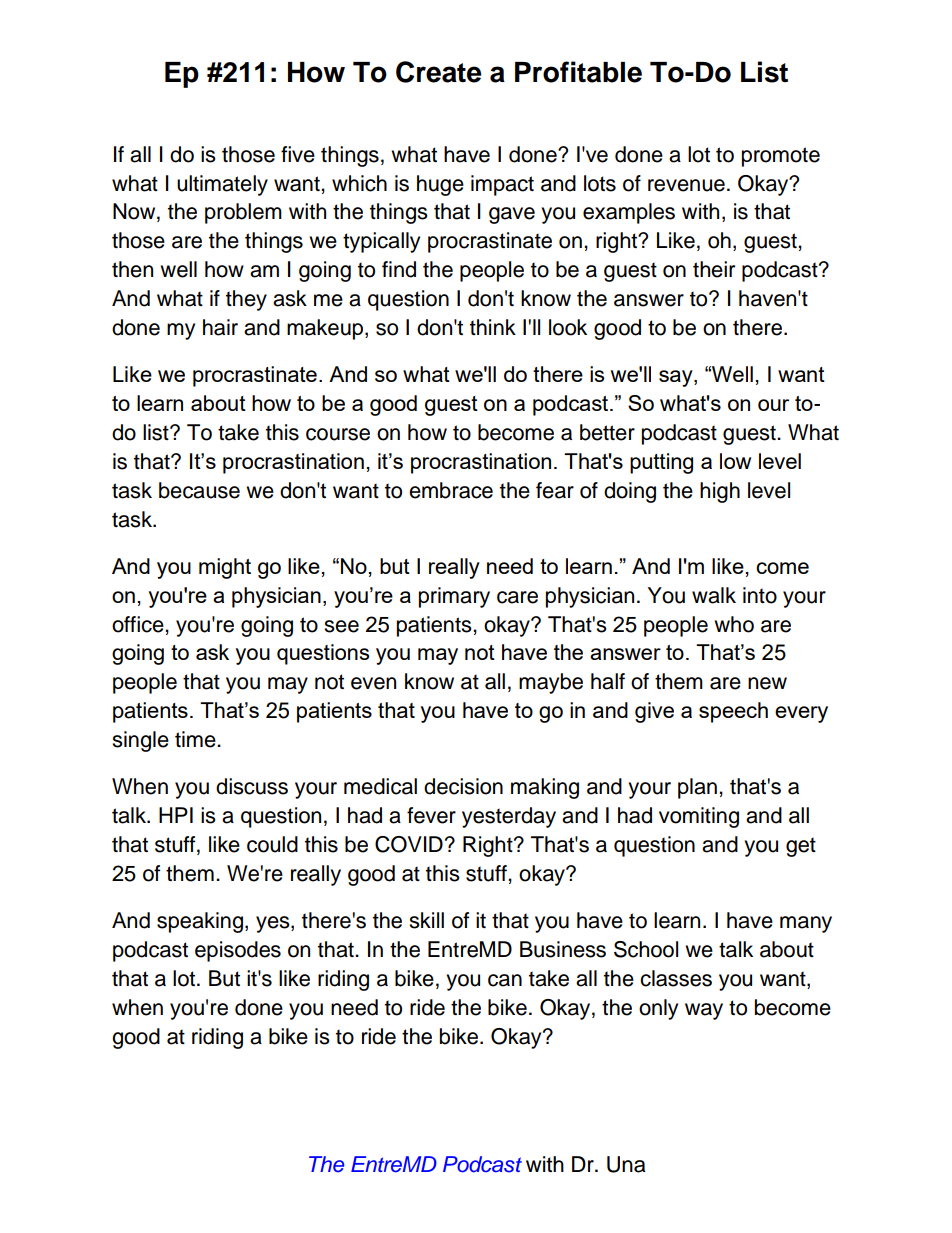  I want to click on way, so click(704, 1011).
